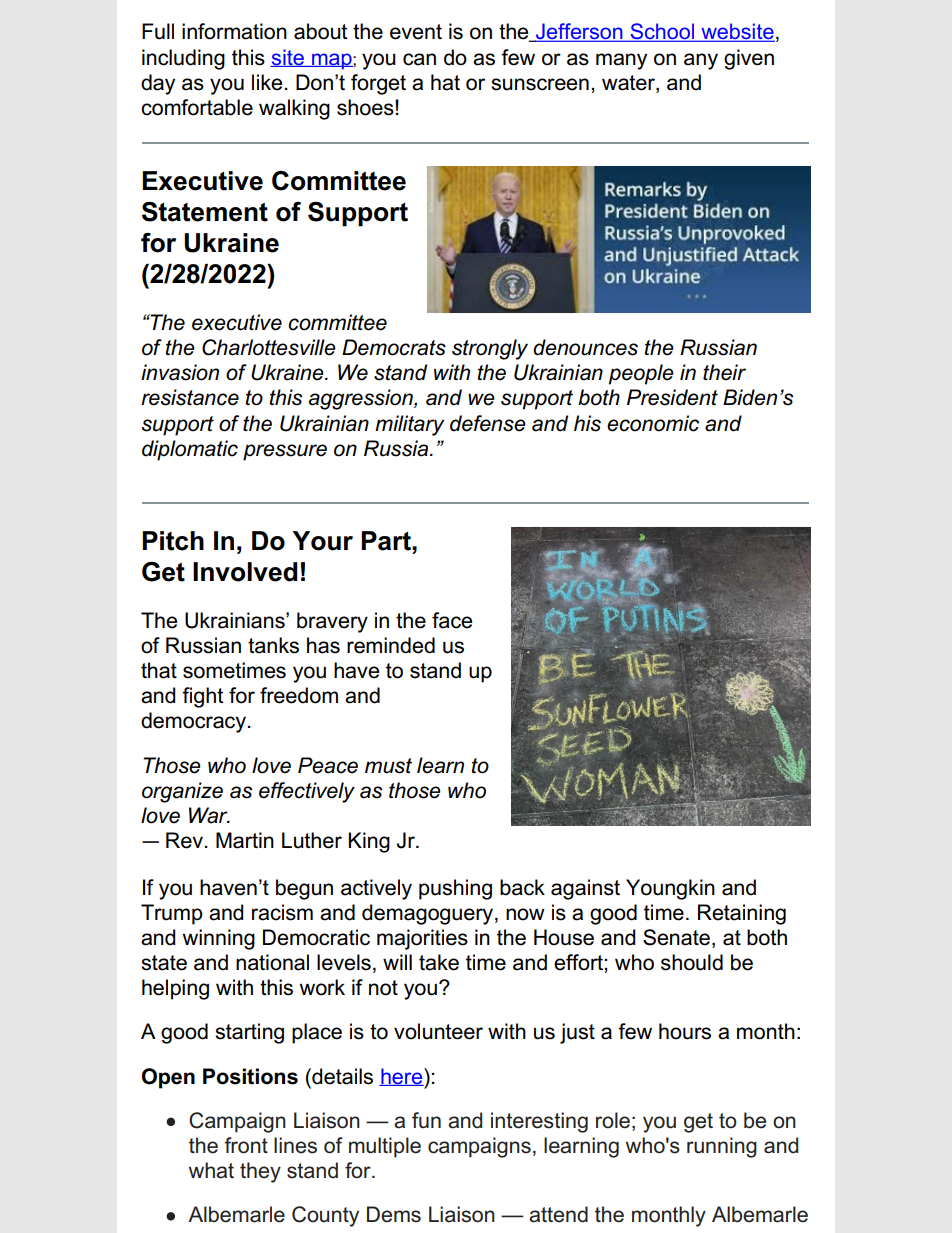 This document has height=1233, width=952. Describe the element at coordinates (388, 766) in the document. I see `must` at that location.
